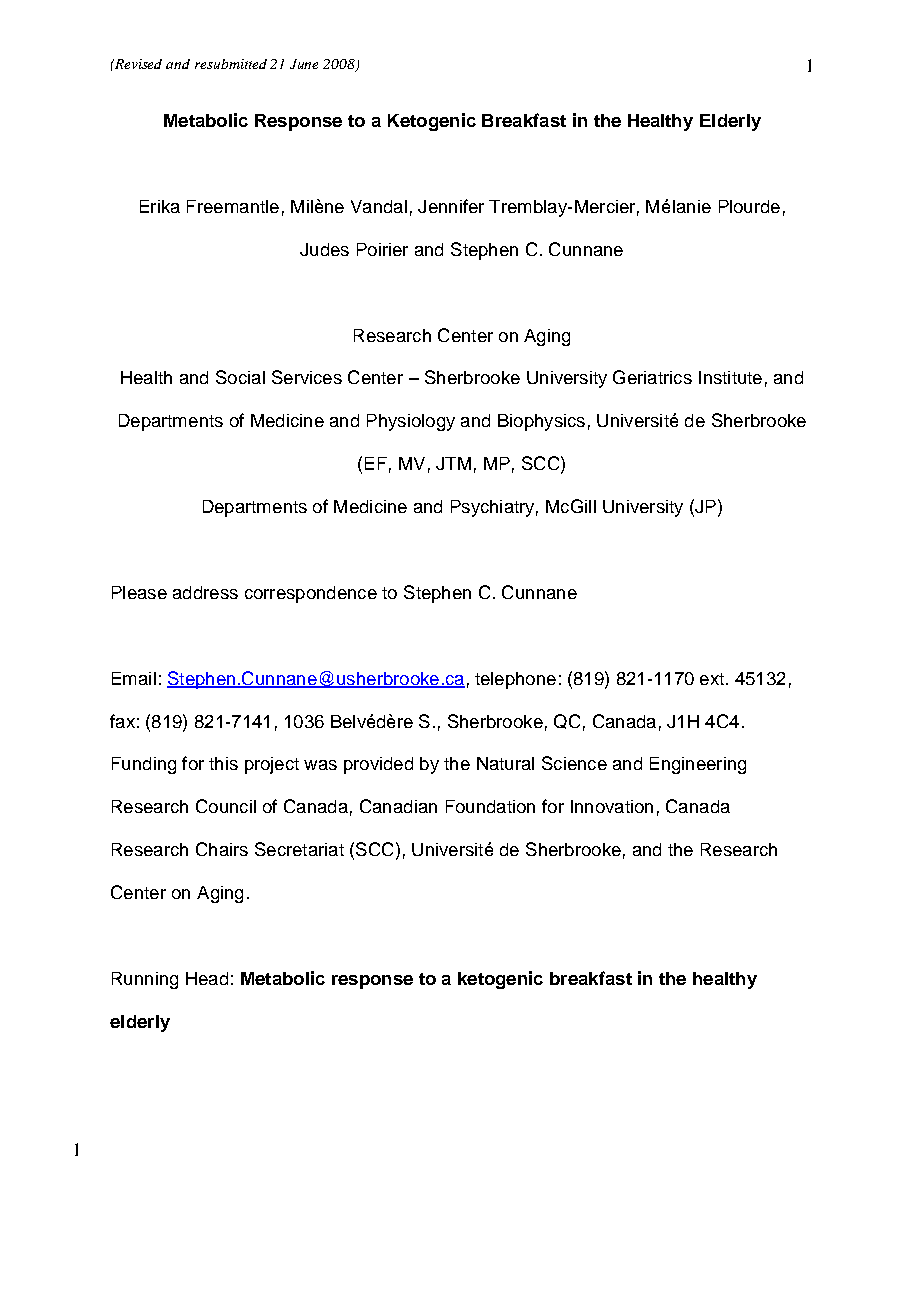 The height and width of the screenshot is (1308, 924). I want to click on this, so click(223, 763).
